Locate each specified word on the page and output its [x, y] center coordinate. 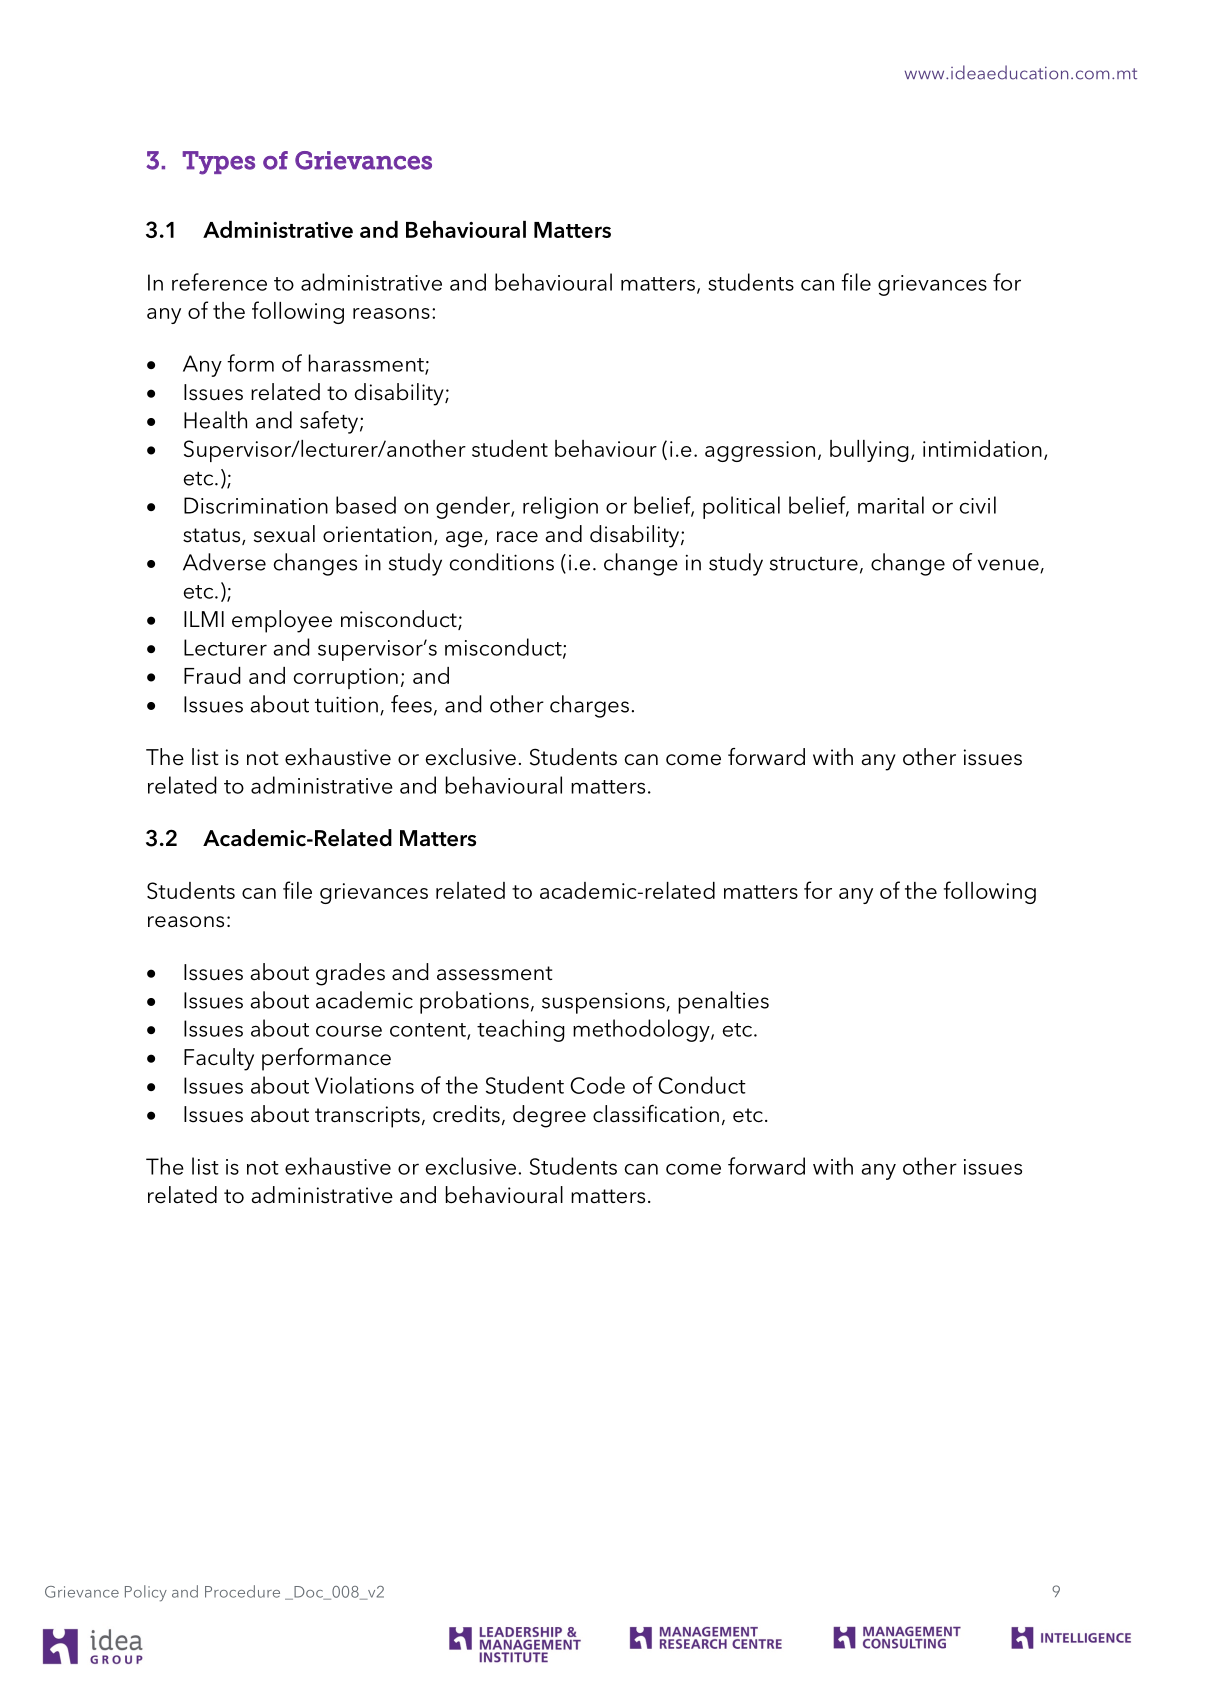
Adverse [224, 562]
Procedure [242, 1591]
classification [656, 1114]
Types [218, 163]
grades [350, 974]
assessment [494, 973]
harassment [367, 364]
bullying [869, 451]
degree [549, 1116]
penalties [723, 1002]
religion [560, 507]
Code [597, 1085]
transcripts [367, 1117]
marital [891, 505]
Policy [146, 1593]
